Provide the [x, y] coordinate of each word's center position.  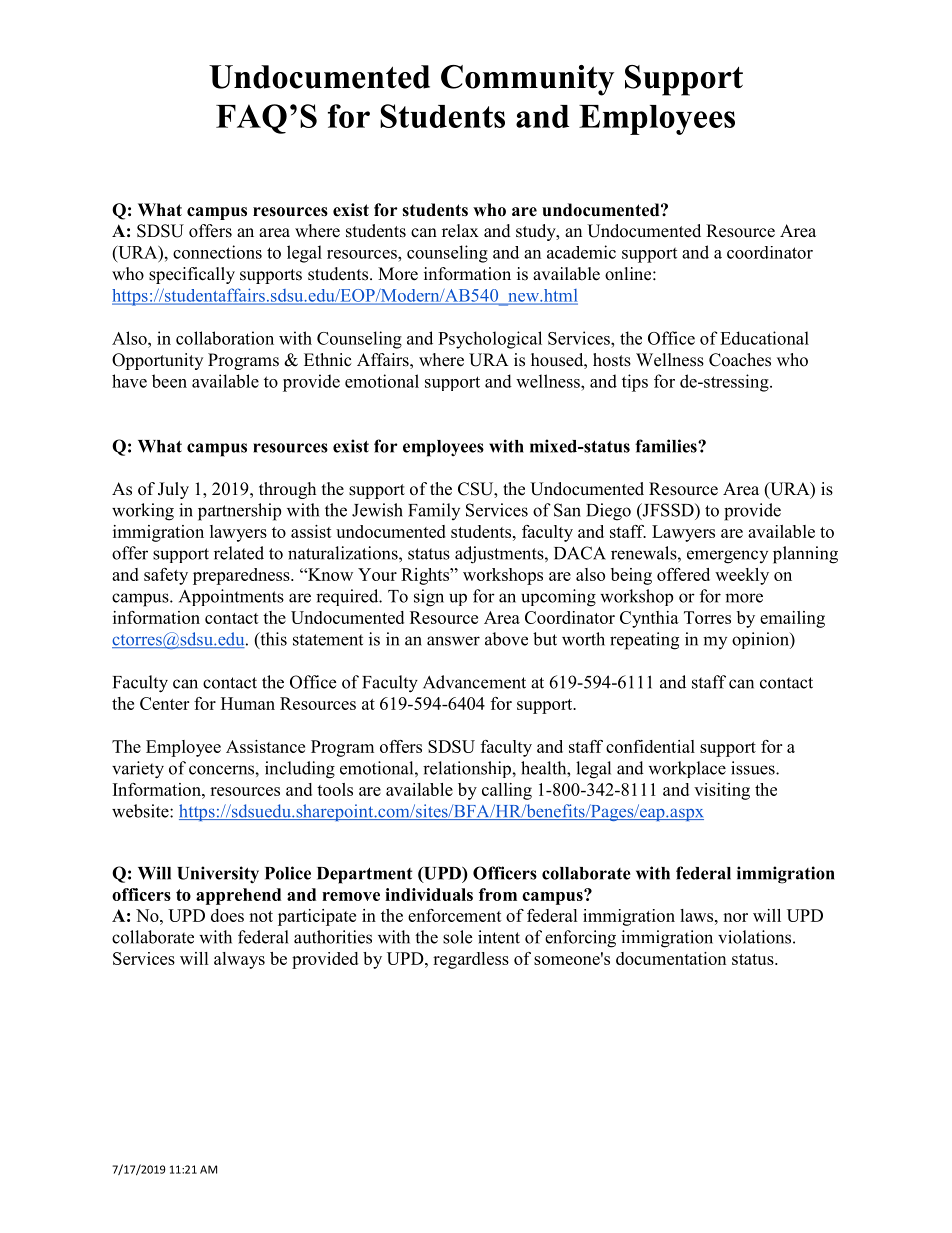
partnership [239, 512]
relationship [468, 769]
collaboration [225, 338]
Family [434, 511]
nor [735, 917]
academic [581, 252]
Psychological [490, 340]
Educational [764, 338]
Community [527, 80]
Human [248, 703]
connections [217, 252]
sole [457, 937]
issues [754, 768]
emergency [727, 557]
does [227, 915]
